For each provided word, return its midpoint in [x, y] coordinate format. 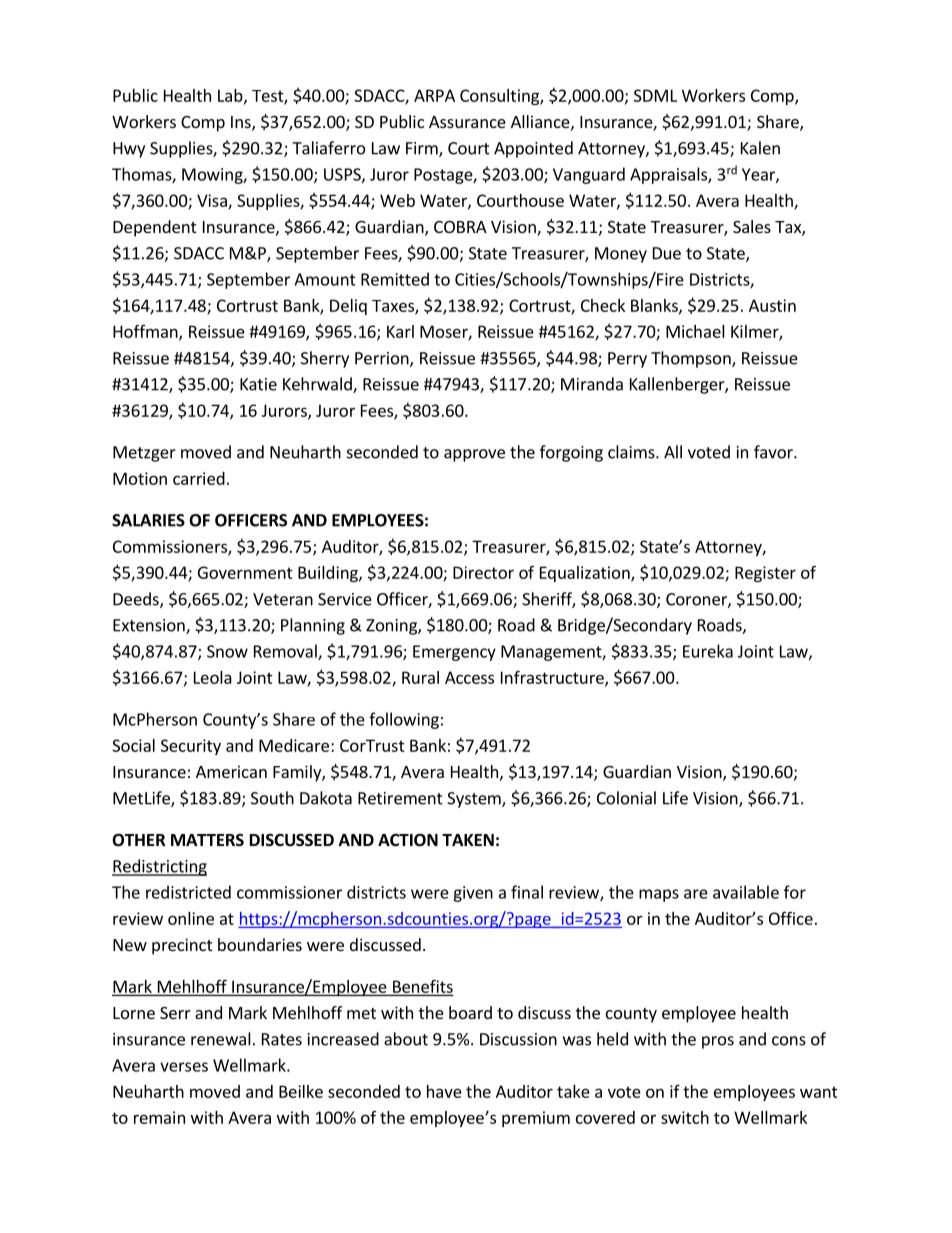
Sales [752, 226]
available [746, 892]
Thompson [692, 359]
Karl [400, 331]
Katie [258, 384]
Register [765, 574]
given [473, 894]
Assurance [467, 122]
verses [184, 1067]
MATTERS [207, 840]
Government [245, 572]
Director [483, 572]
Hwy [129, 150]
